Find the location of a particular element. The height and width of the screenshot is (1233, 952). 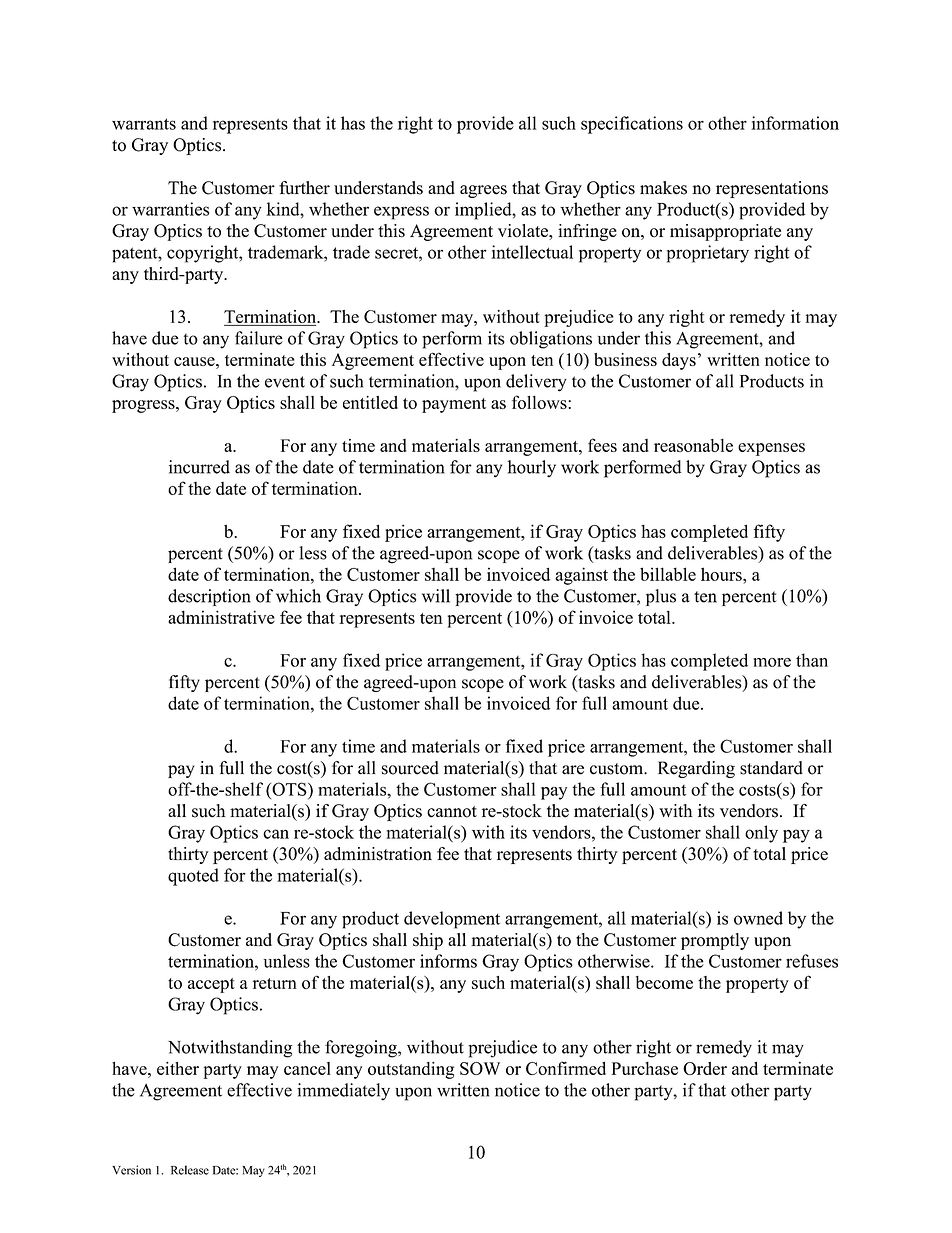

Release is located at coordinates (190, 1170).
